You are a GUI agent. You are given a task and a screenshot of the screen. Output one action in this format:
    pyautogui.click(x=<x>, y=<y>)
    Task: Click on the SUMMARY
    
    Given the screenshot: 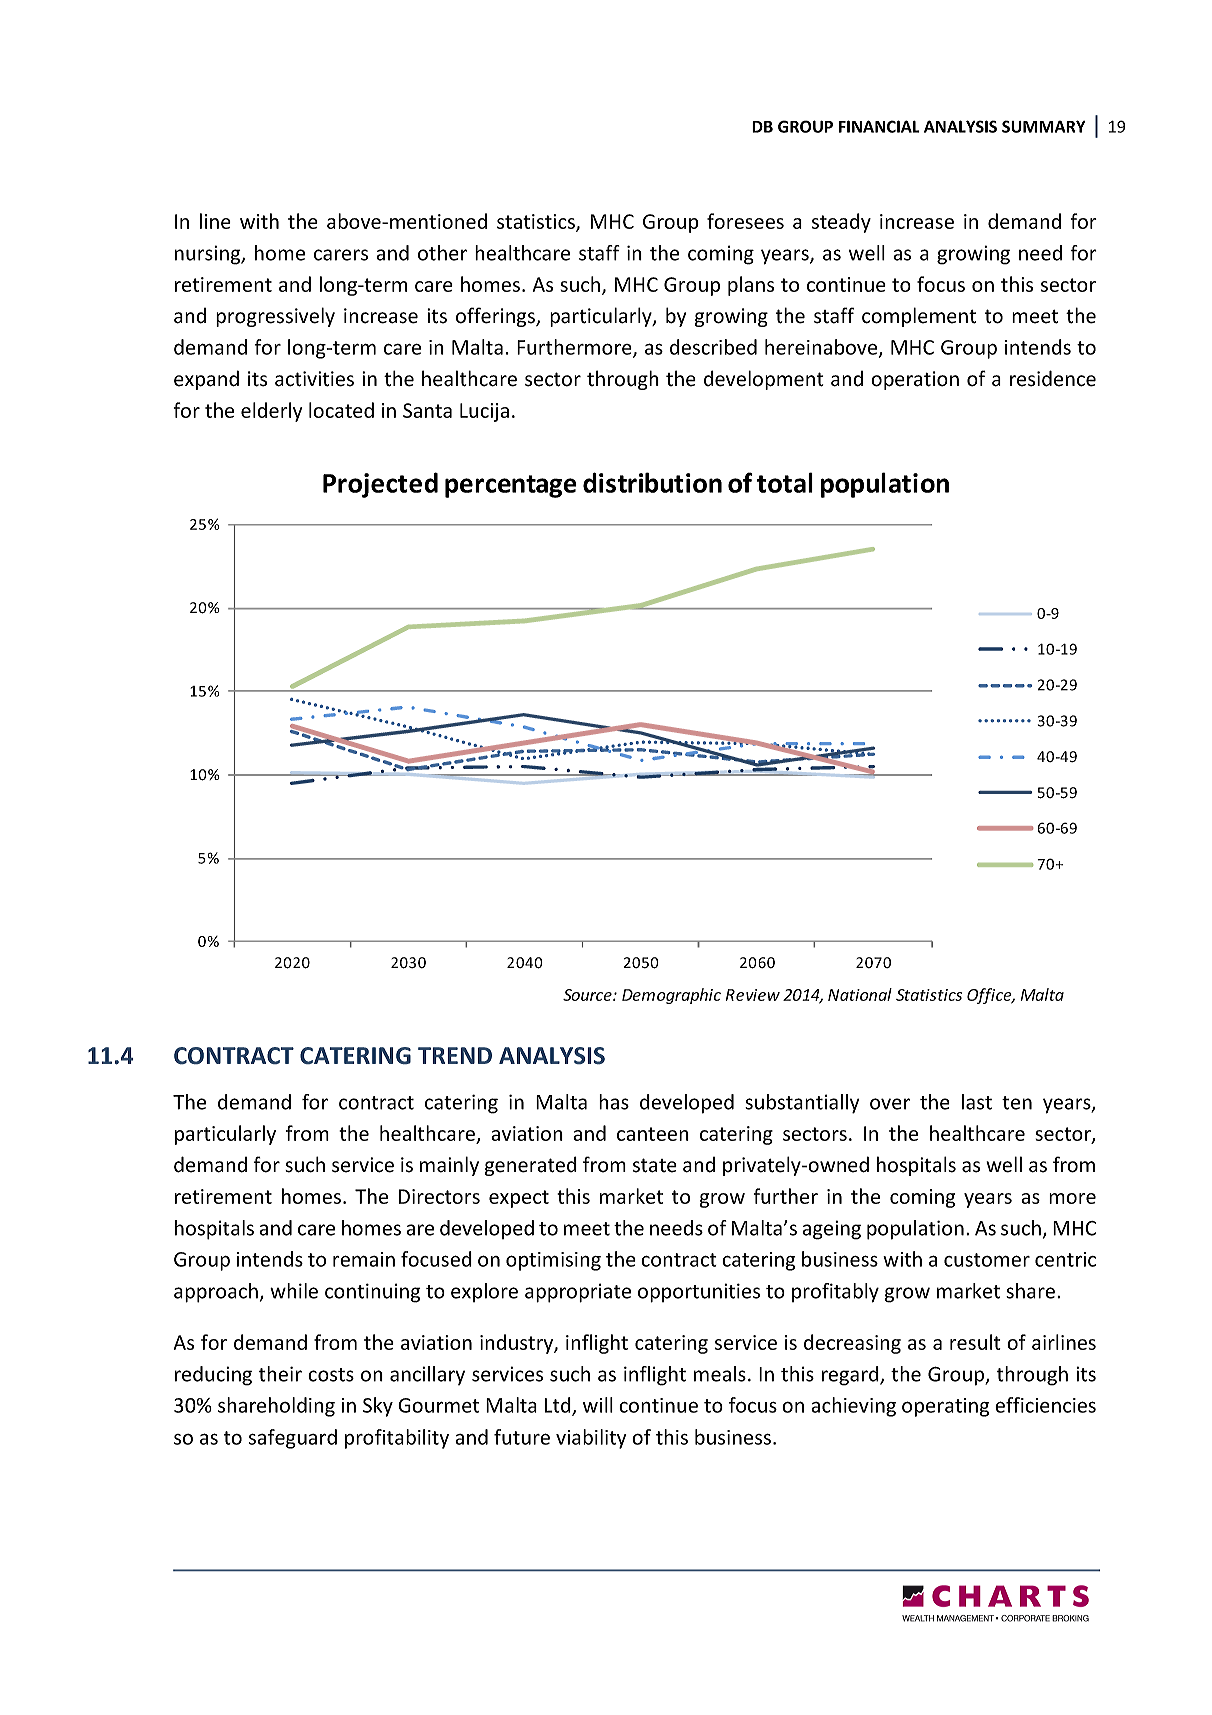 What is the action you would take?
    pyautogui.click(x=1043, y=126)
